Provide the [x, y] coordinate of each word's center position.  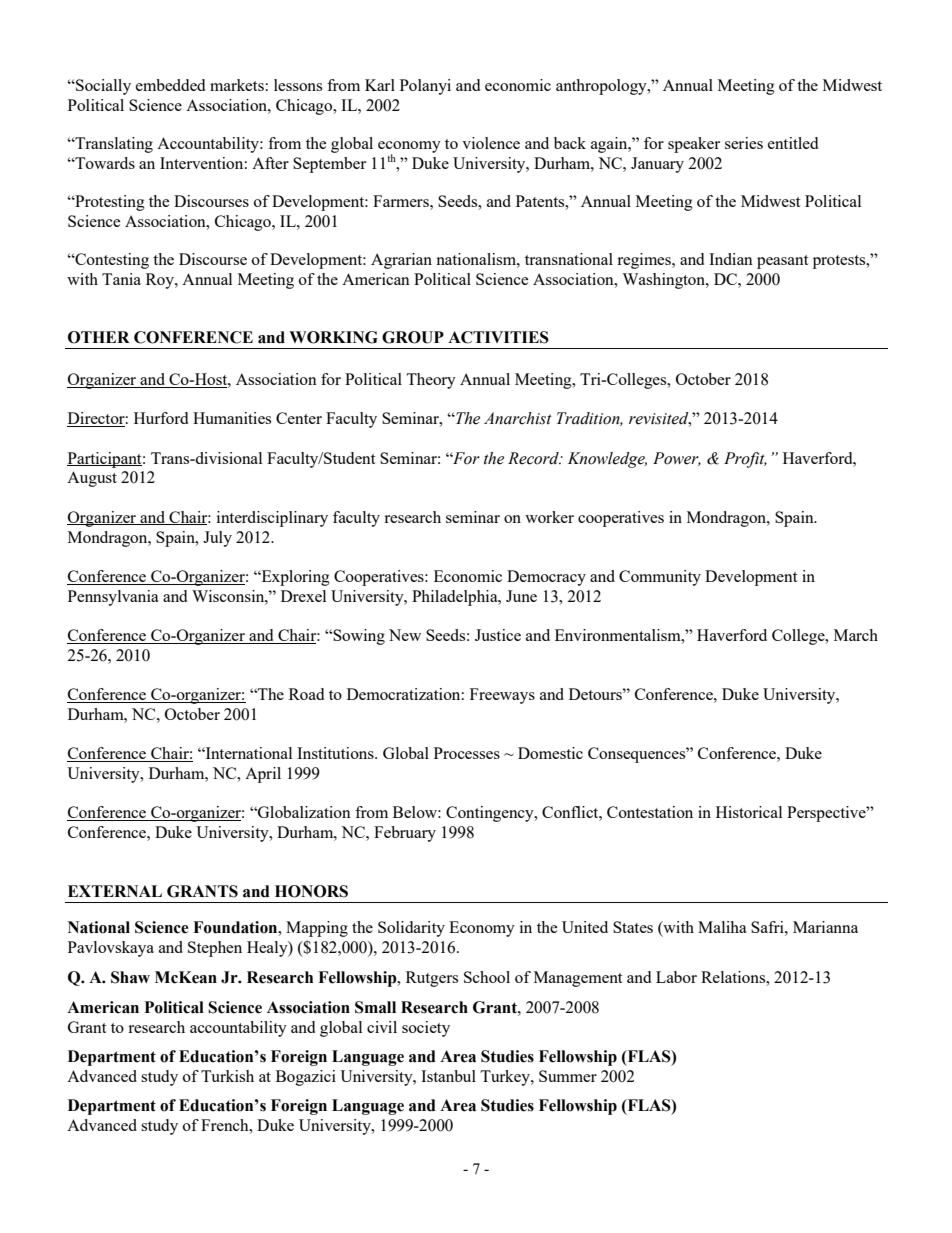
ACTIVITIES [498, 337]
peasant [782, 262]
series [744, 143]
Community [660, 578]
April [263, 775]
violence [491, 143]
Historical [749, 812]
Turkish [227, 1076]
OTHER [99, 337]
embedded [170, 85]
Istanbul [448, 1076]
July [217, 539]
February [405, 834]
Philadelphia [456, 598]
